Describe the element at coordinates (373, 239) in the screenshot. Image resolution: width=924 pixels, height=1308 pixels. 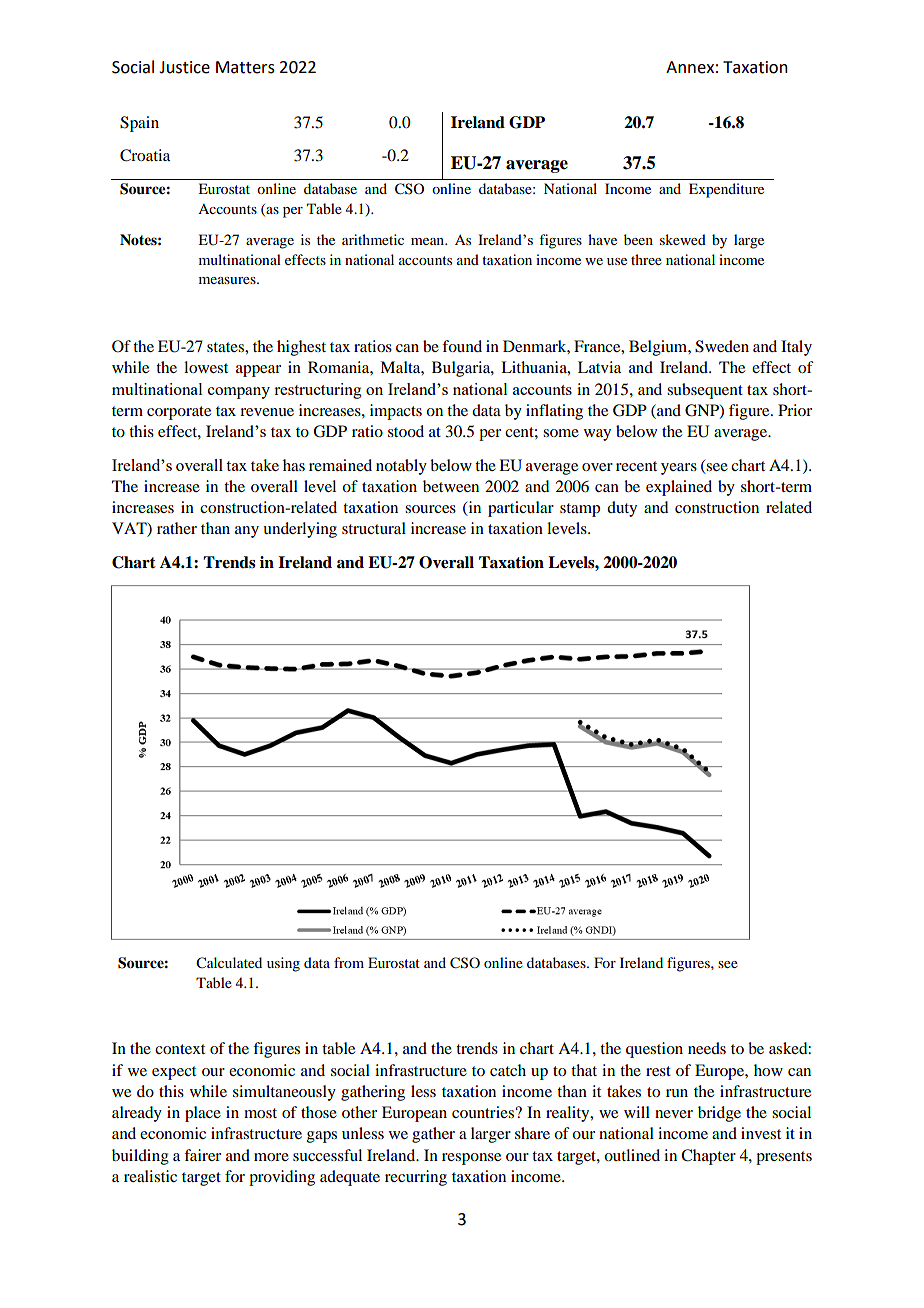
I see `arithmetic` at that location.
